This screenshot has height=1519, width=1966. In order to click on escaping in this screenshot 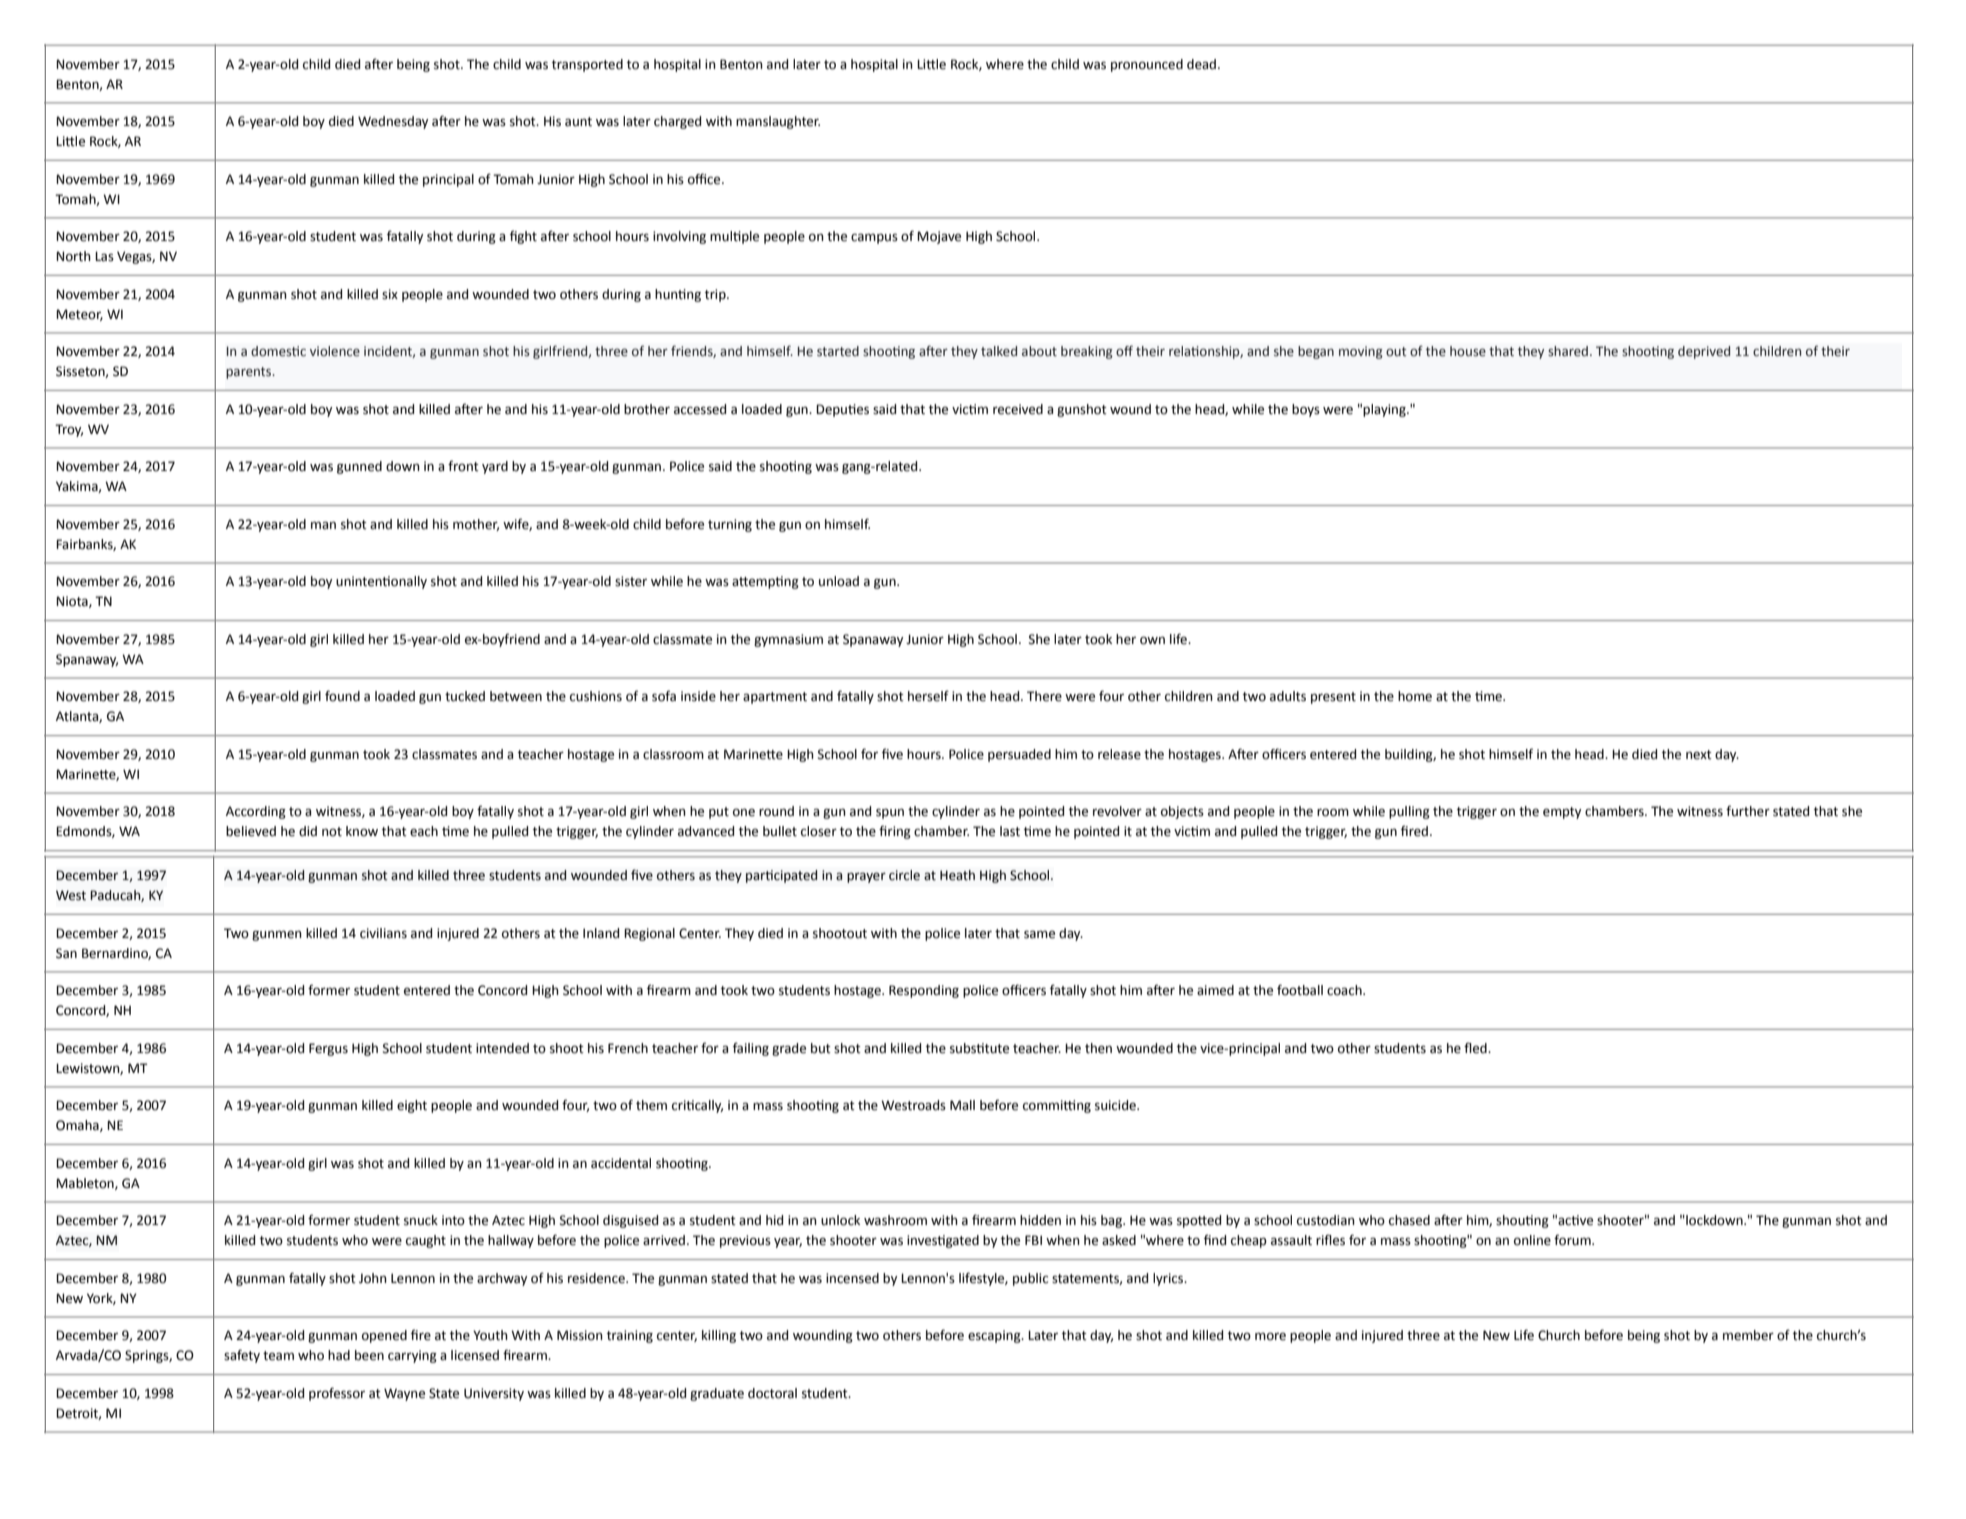, I will do `click(995, 1336)`.
